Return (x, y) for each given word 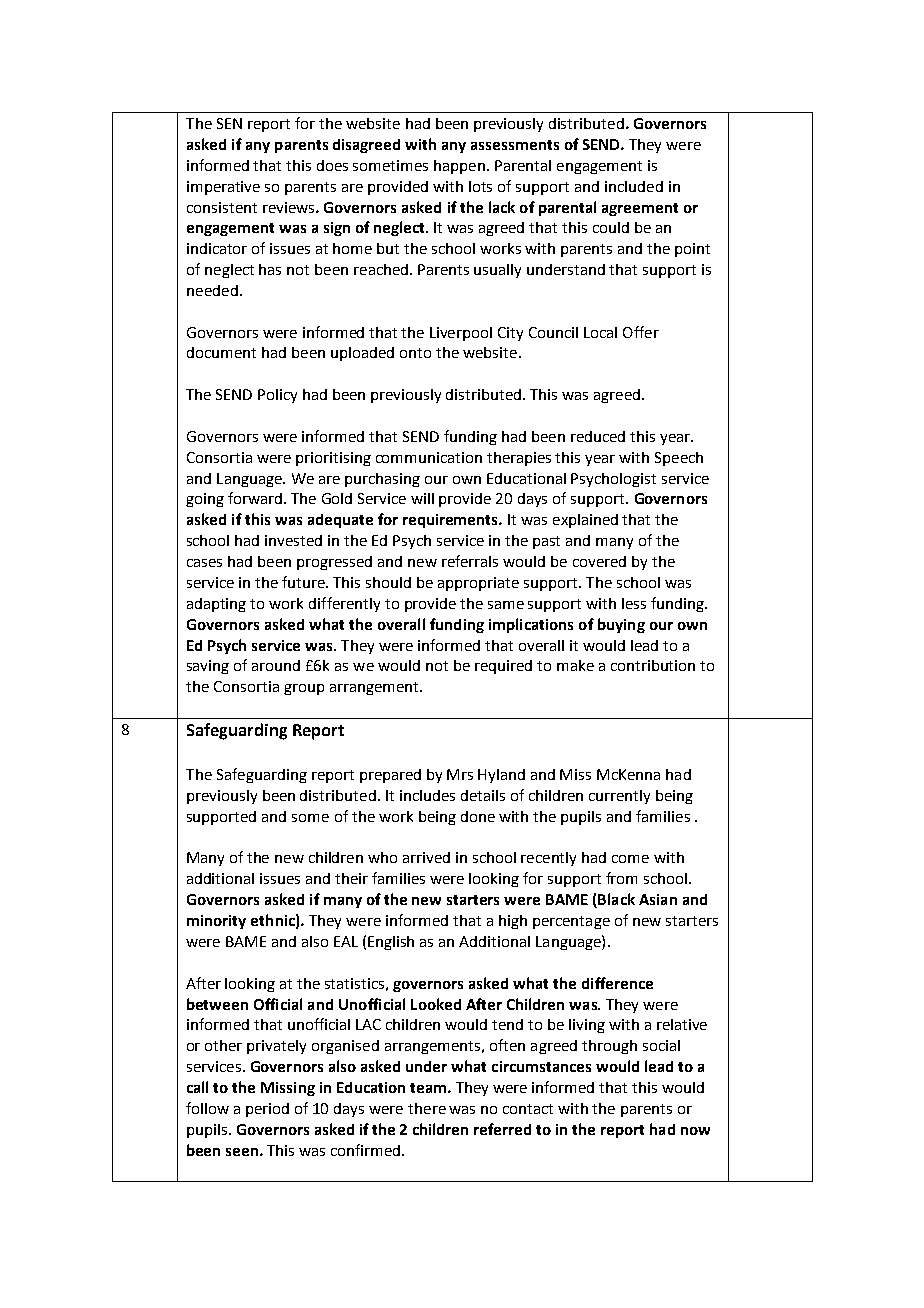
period (267, 1110)
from (621, 878)
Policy (277, 396)
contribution (653, 665)
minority (216, 922)
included (634, 186)
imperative (223, 188)
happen (459, 167)
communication (429, 457)
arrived (426, 857)
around (276, 665)
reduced (598, 436)
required (503, 667)
